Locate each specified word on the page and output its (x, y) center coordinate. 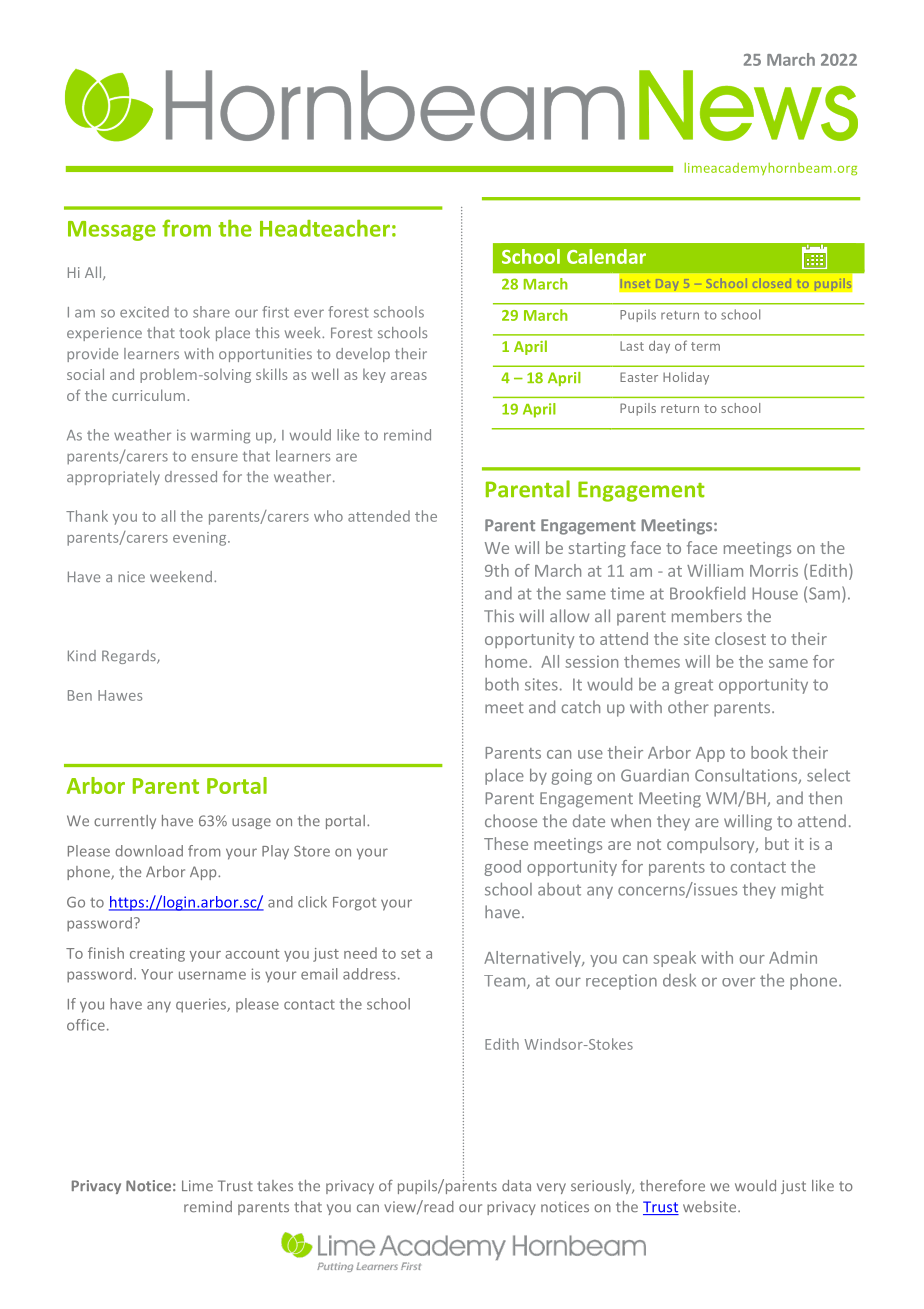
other (688, 706)
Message (112, 231)
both (502, 684)
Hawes (120, 695)
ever (309, 313)
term (705, 346)
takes (275, 1186)
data (516, 1185)
